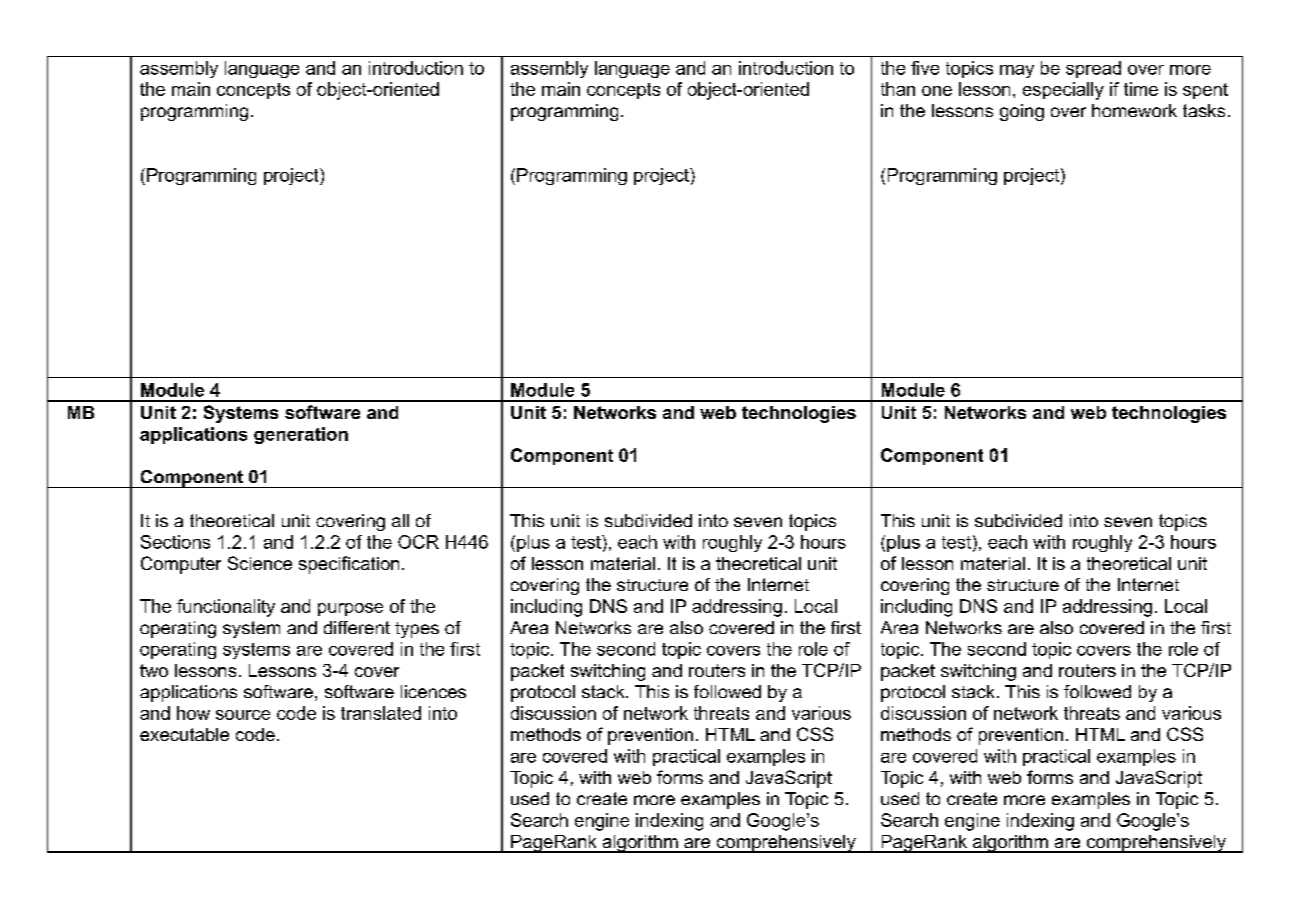  Describe the element at coordinates (418, 542) in the page. I see `OCR` at that location.
